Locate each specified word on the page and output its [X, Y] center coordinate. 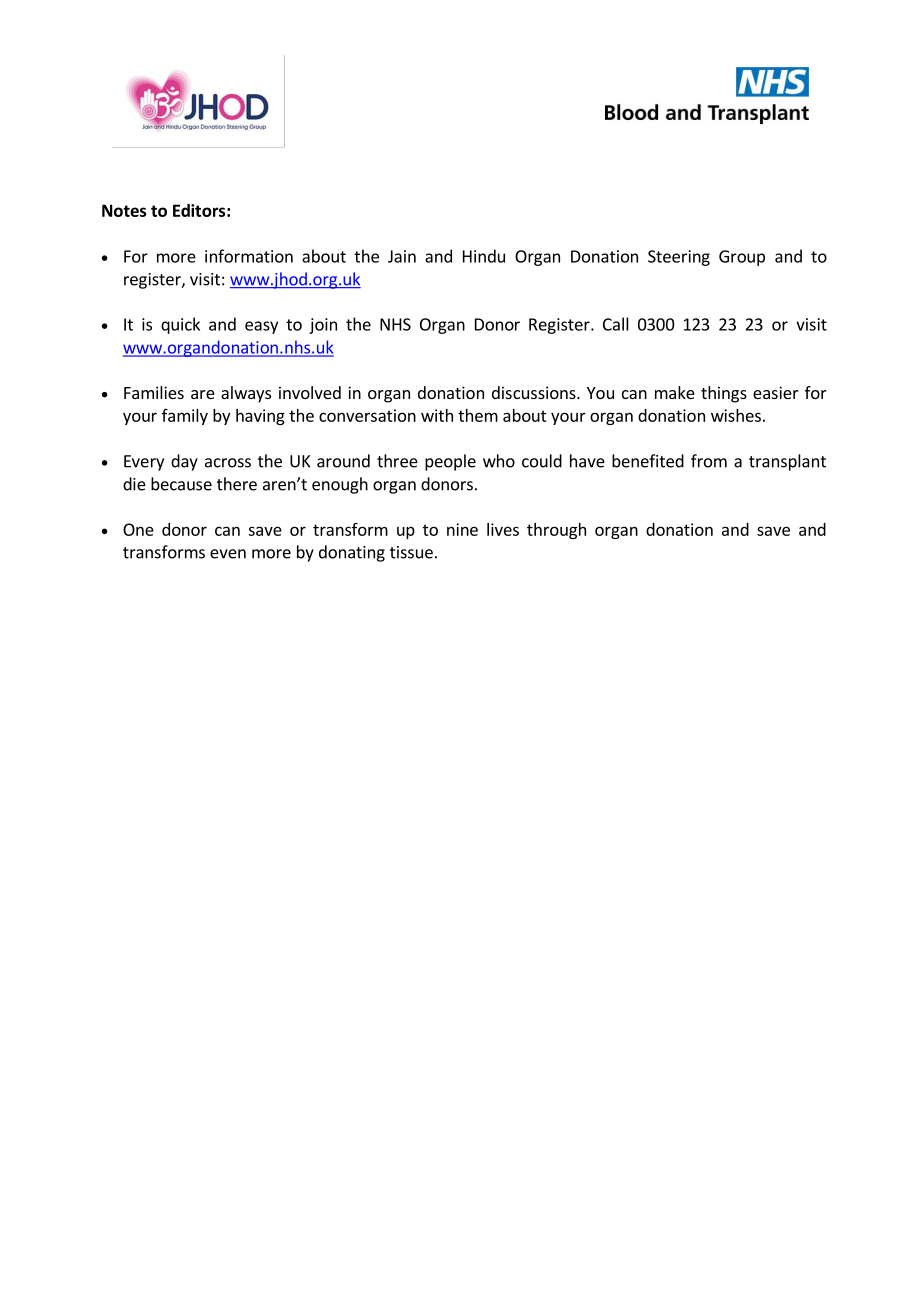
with [437, 415]
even [228, 554]
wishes [736, 415]
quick [180, 325]
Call [616, 324]
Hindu [484, 256]
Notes [124, 210]
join [323, 326]
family [185, 417]
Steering [679, 258]
